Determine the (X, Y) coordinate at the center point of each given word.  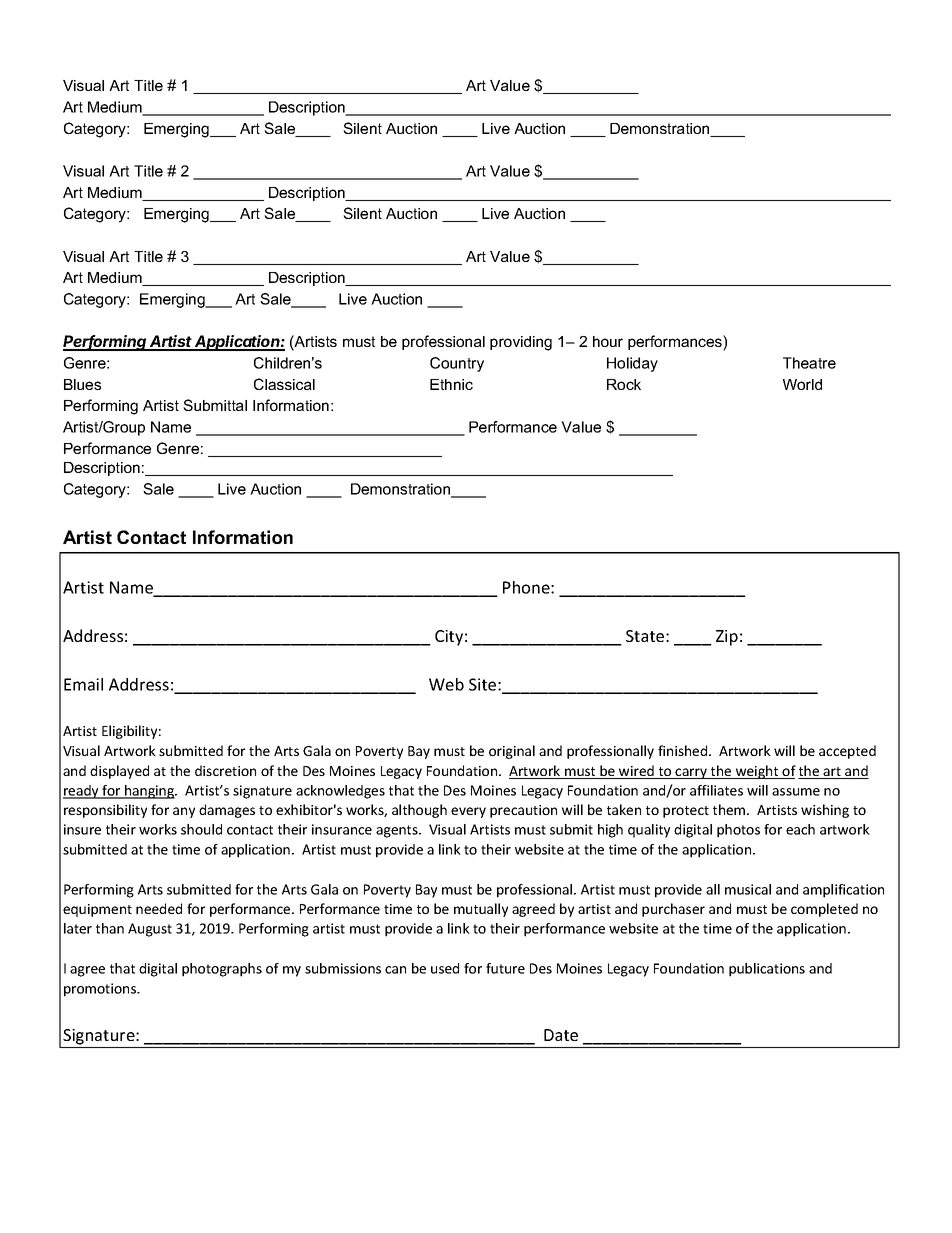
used (445, 968)
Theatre (809, 363)
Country (457, 364)
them (730, 809)
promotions (101, 990)
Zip (727, 638)
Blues (82, 384)
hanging (149, 792)
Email (83, 684)
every (468, 812)
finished (684, 750)
